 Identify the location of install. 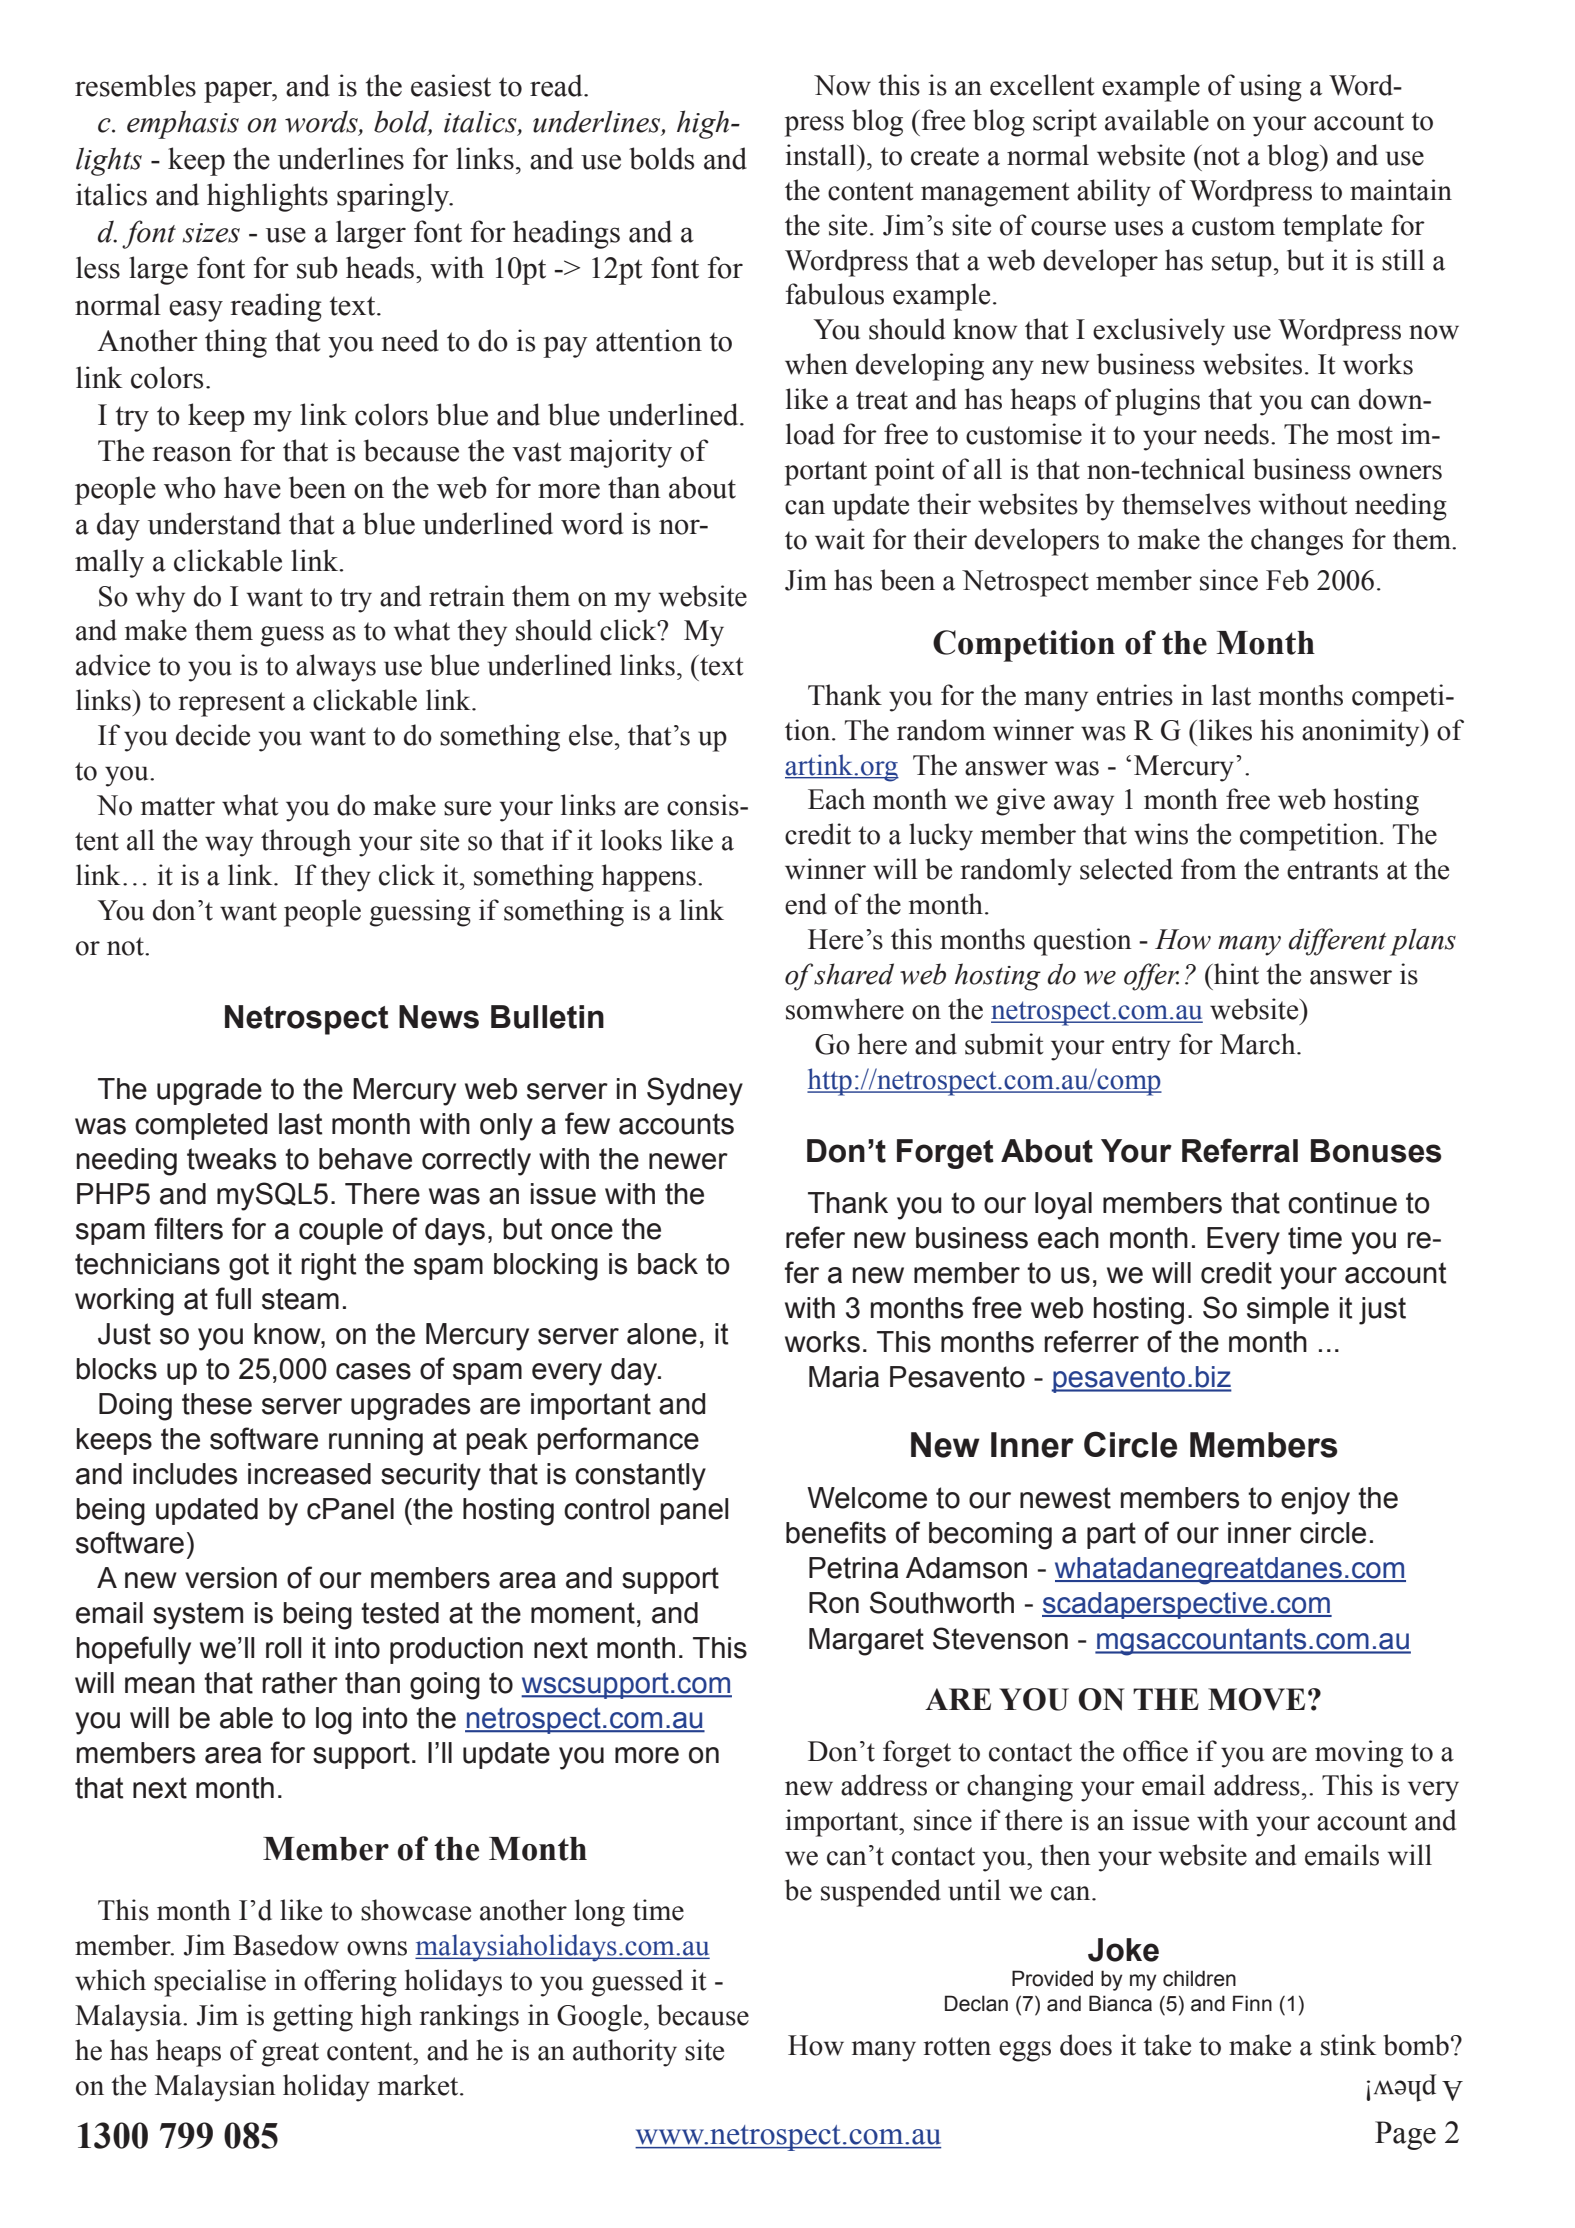
(822, 155).
